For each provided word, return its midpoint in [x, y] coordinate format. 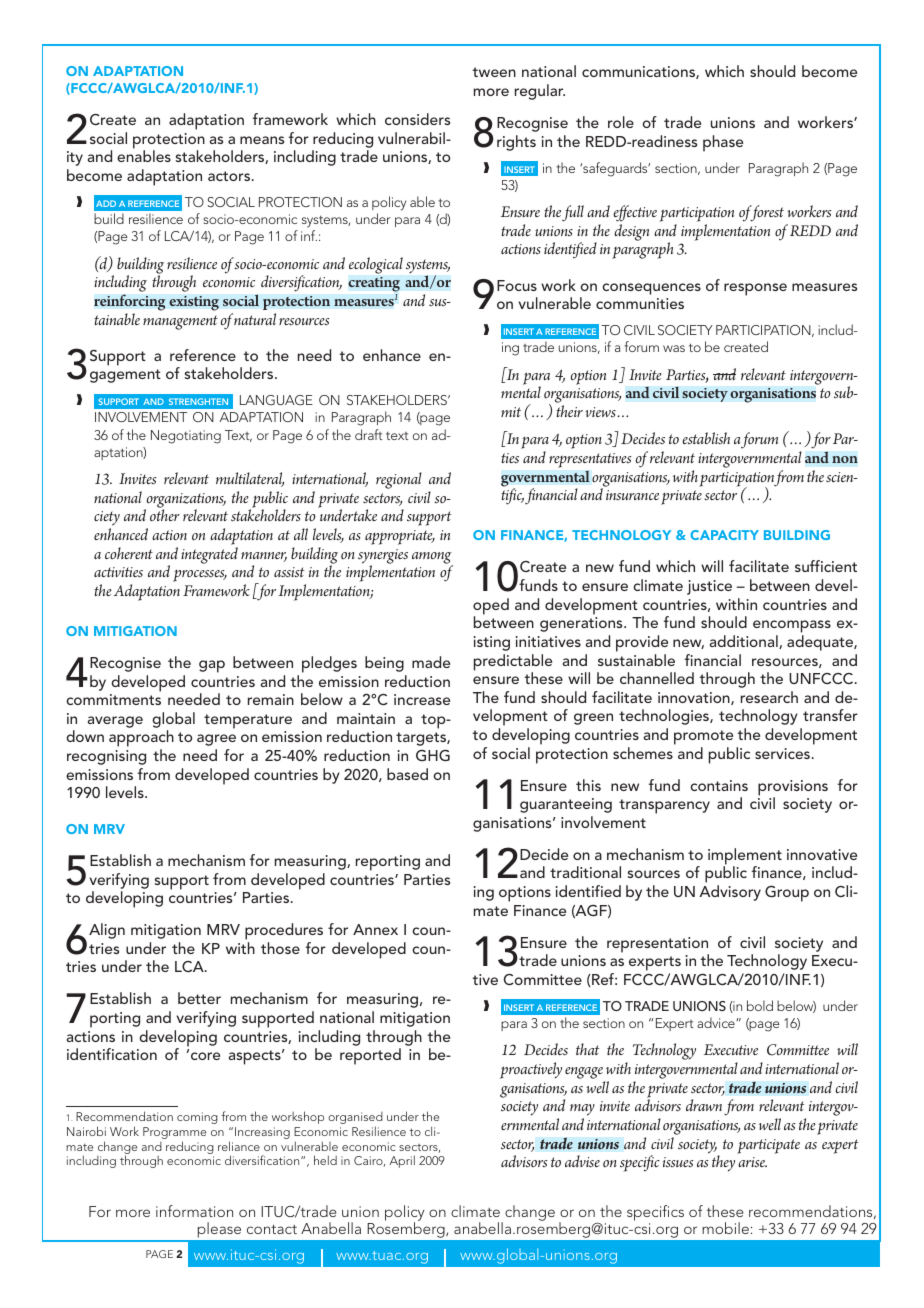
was [674, 348]
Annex [375, 929]
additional [745, 642]
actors [229, 176]
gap [212, 666]
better [199, 998]
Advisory [730, 893]
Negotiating [186, 437]
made [431, 662]
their [569, 411]
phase [723, 143]
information [194, 1211]
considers [417, 119]
